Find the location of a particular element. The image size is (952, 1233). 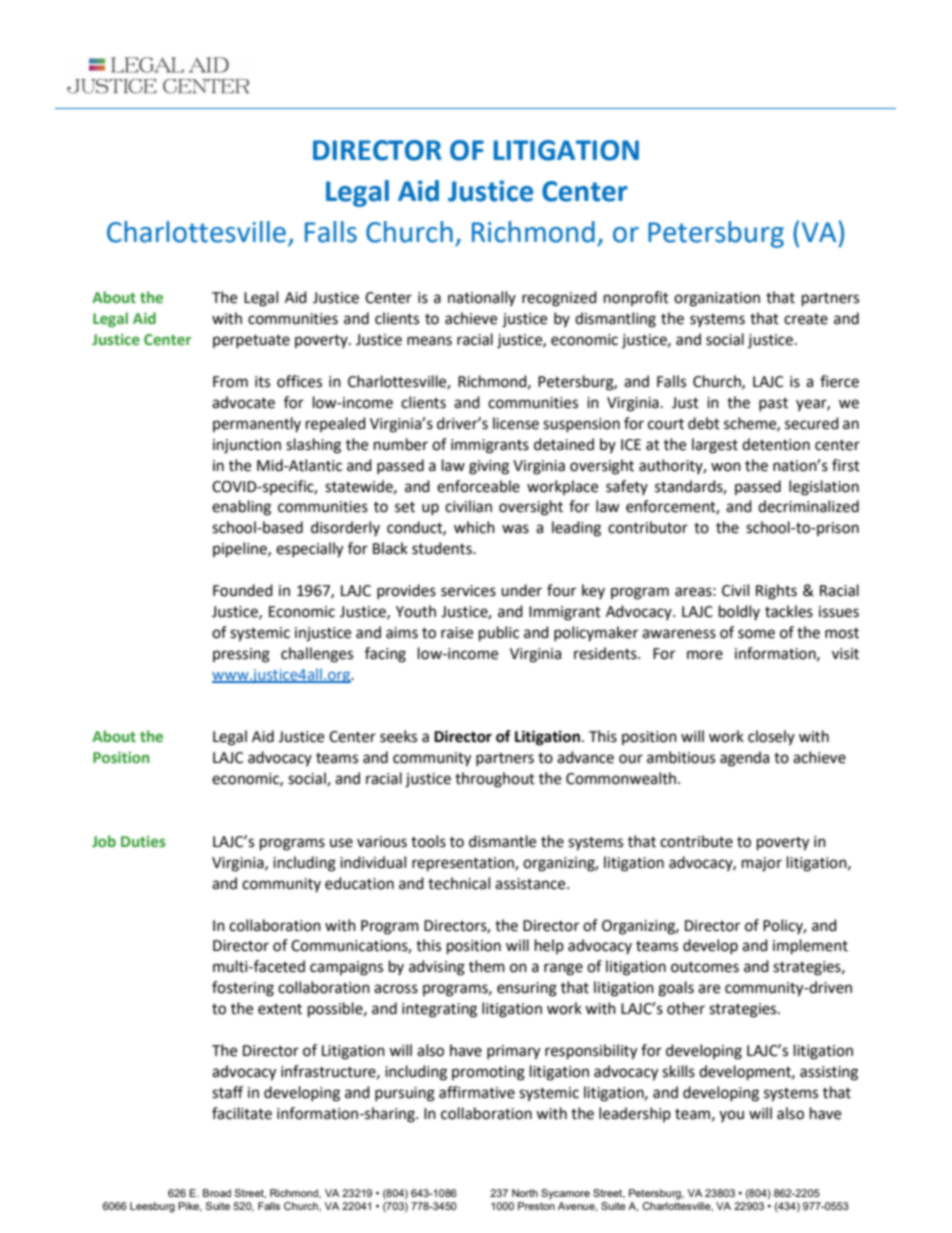

services is located at coordinates (468, 591).
